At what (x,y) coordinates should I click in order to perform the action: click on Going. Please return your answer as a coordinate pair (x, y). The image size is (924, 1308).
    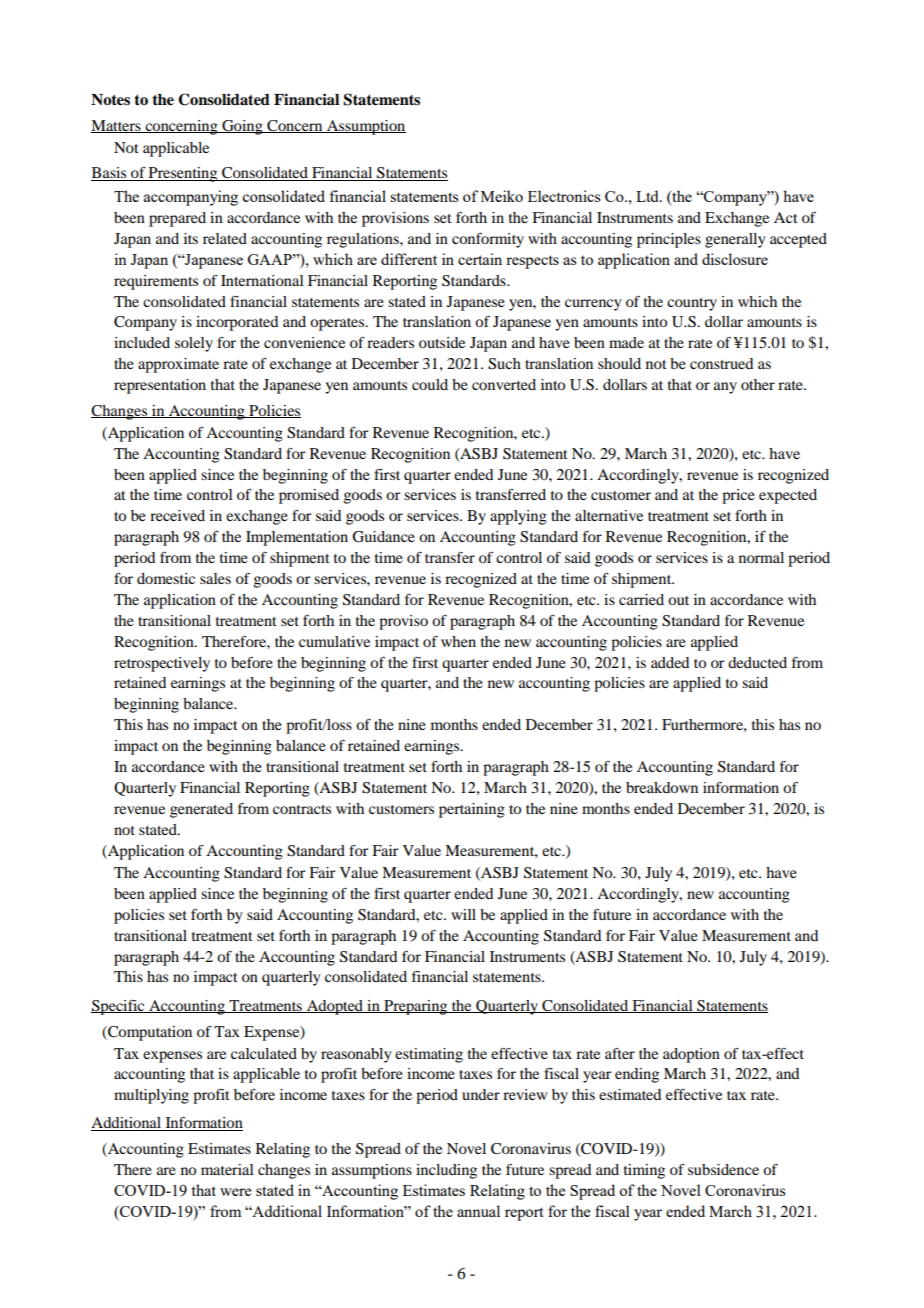
    Looking at the image, I should click on (242, 127).
